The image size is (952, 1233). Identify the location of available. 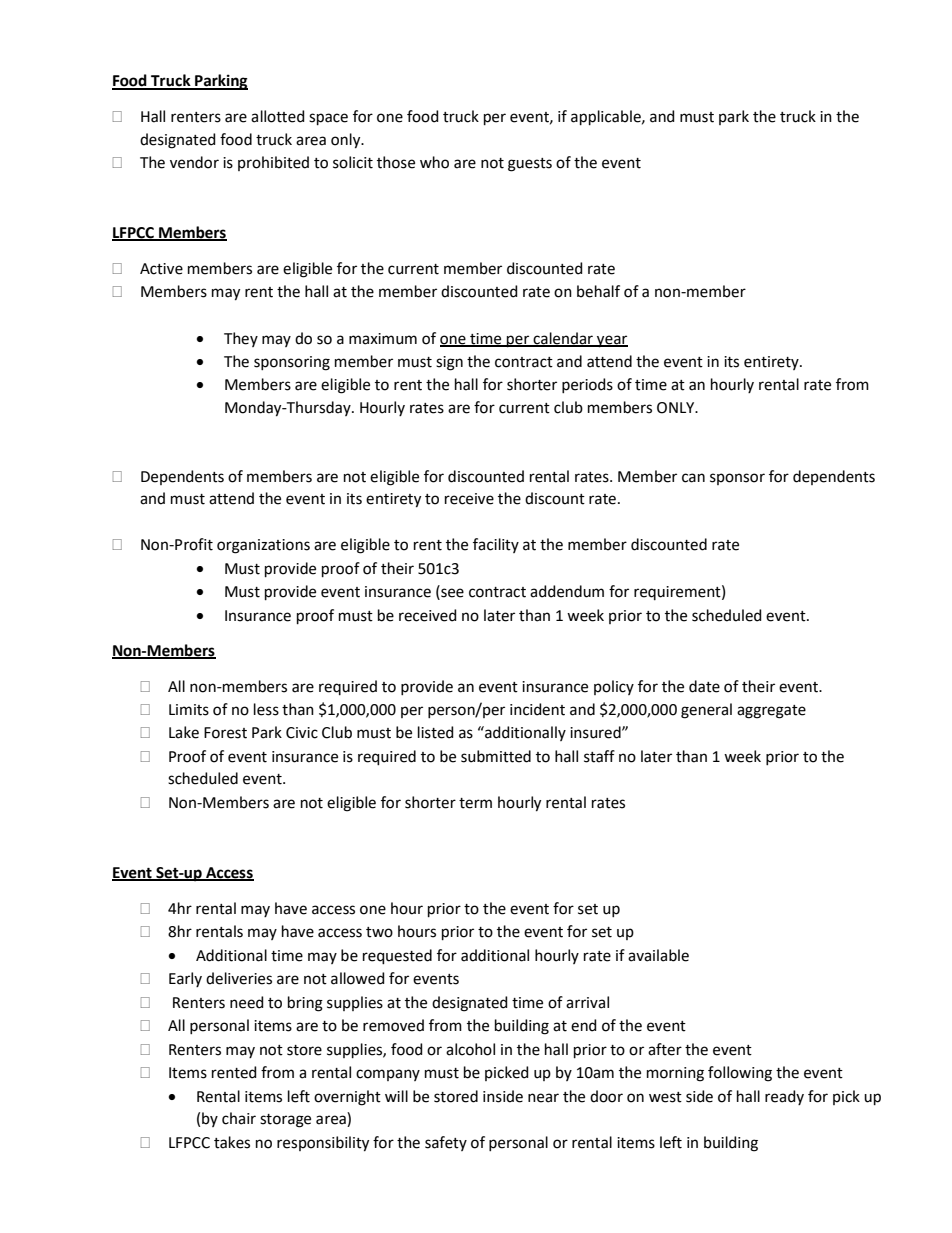
(658, 955).
